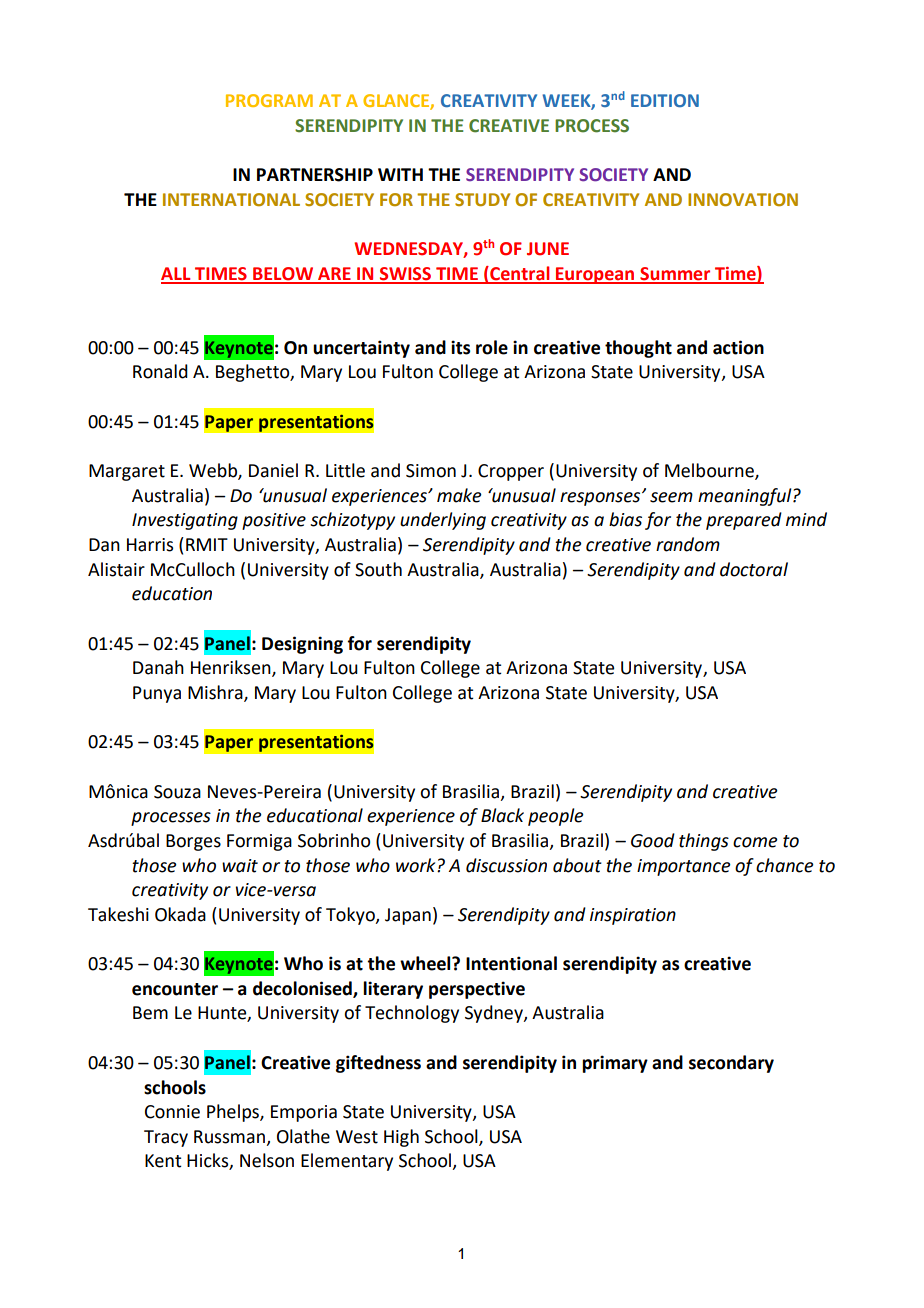 The image size is (924, 1308). Describe the element at coordinates (731, 1064) in the screenshot. I see `secondary` at that location.
